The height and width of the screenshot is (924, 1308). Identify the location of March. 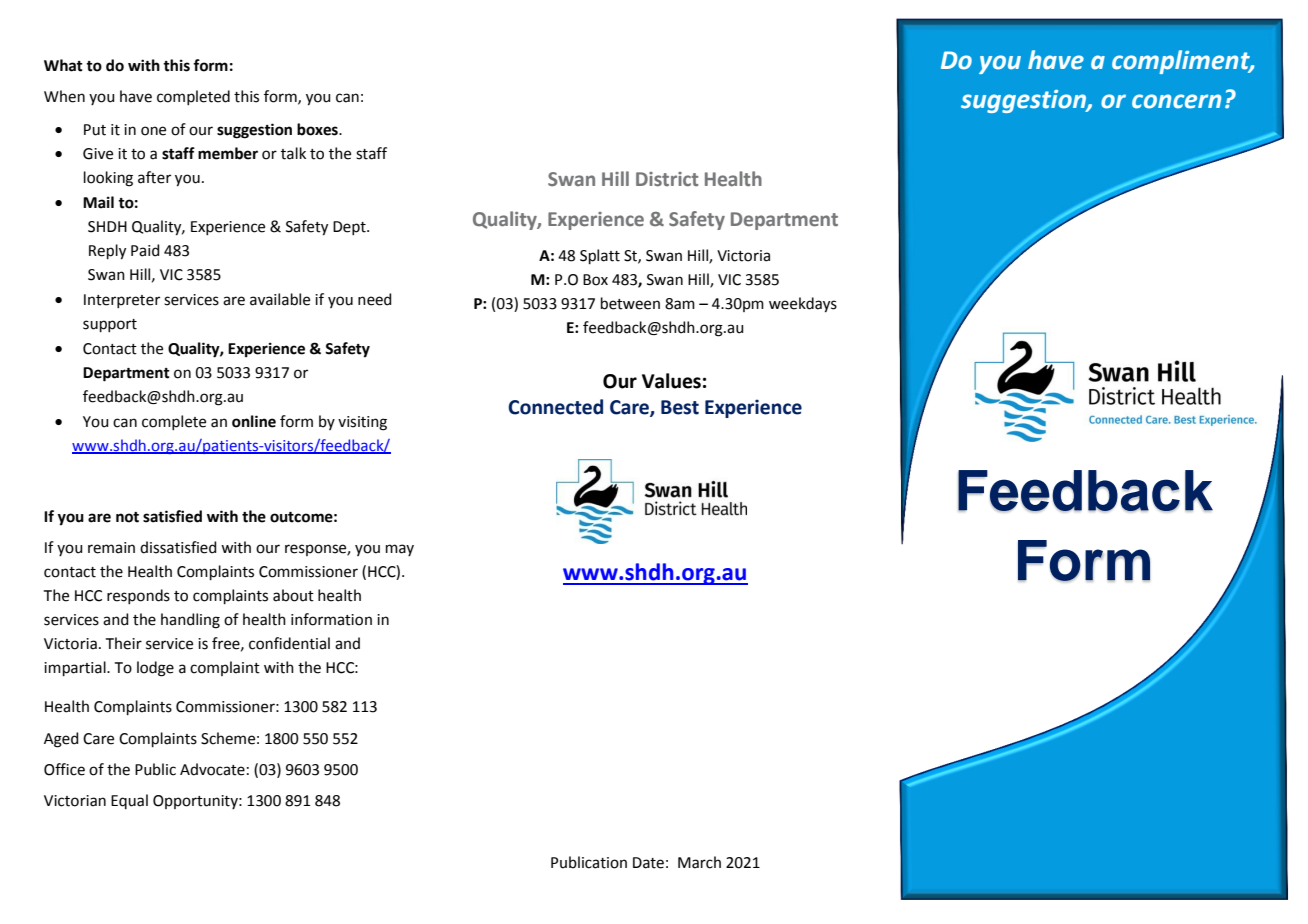
(699, 862).
